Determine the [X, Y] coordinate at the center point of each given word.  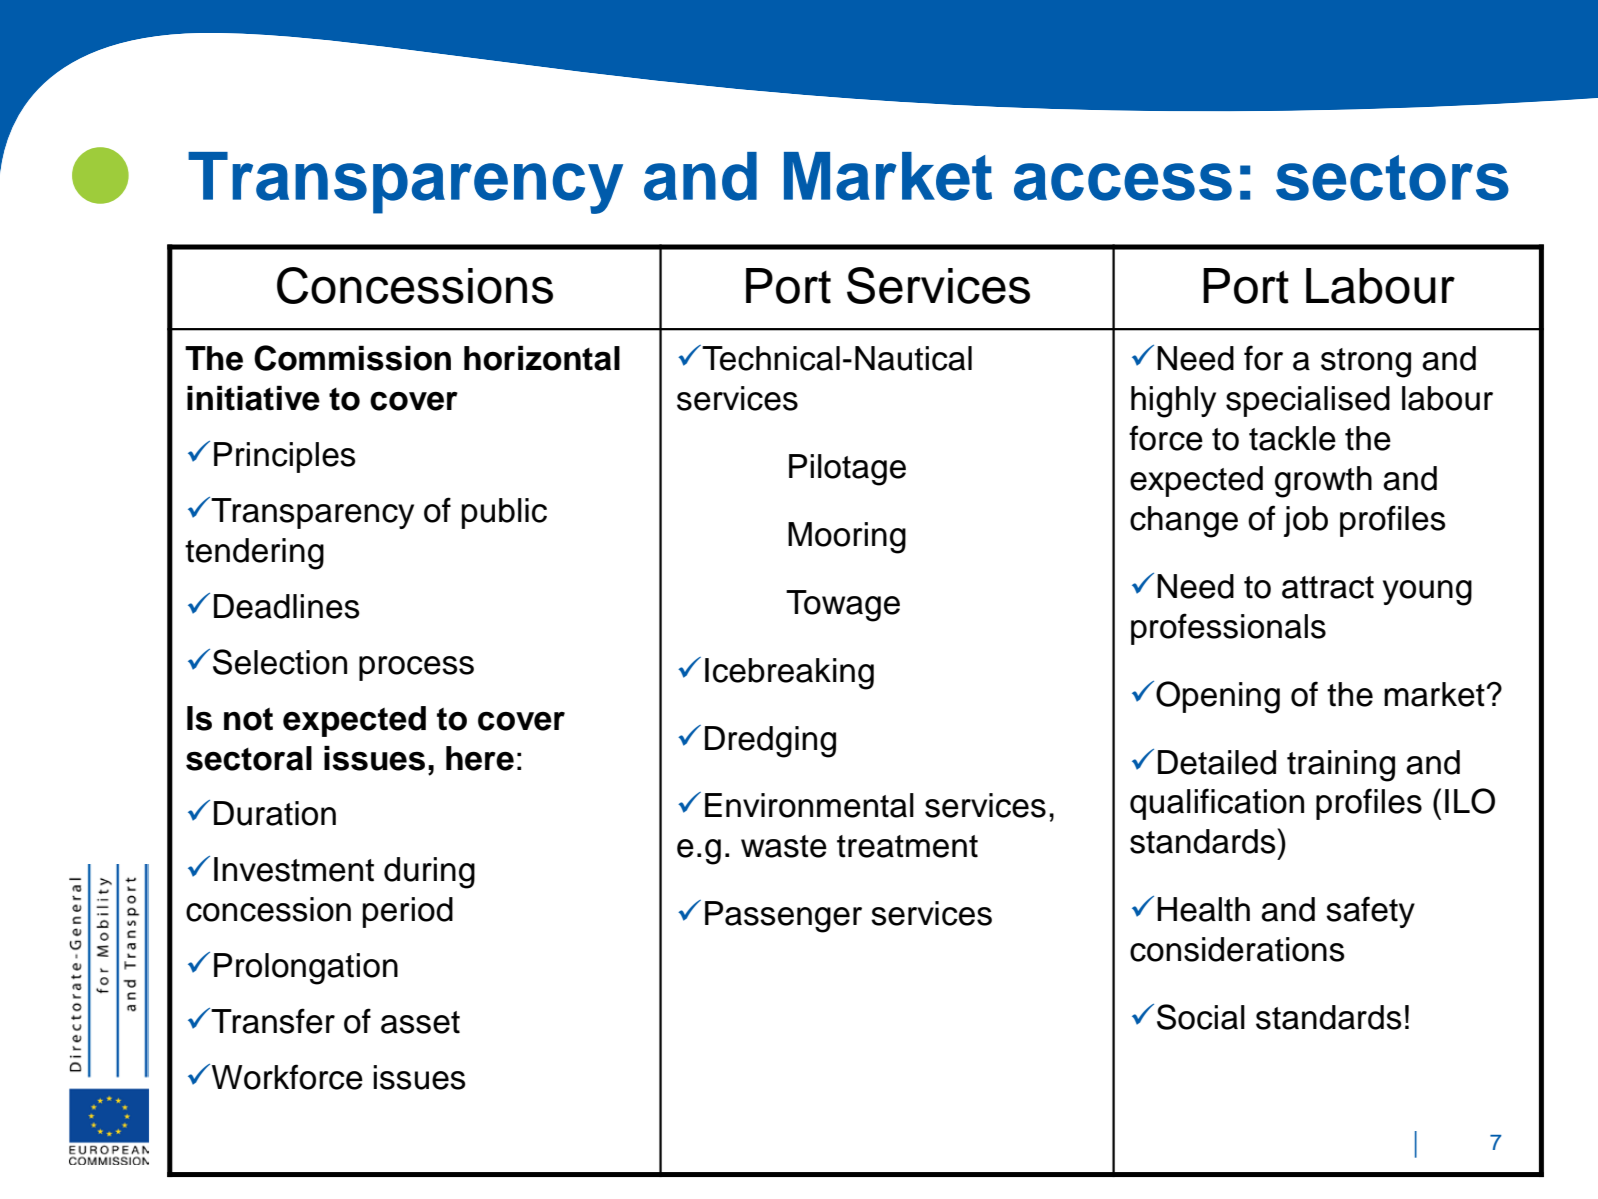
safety [1370, 912]
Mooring [847, 538]
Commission [352, 358]
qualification [1217, 804]
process [416, 668]
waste [784, 846]
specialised [1308, 401]
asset [420, 1022]
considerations [1237, 949]
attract [1328, 587]
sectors [1392, 178]
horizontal [542, 358]
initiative [253, 398]
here [480, 758]
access [1123, 182]
